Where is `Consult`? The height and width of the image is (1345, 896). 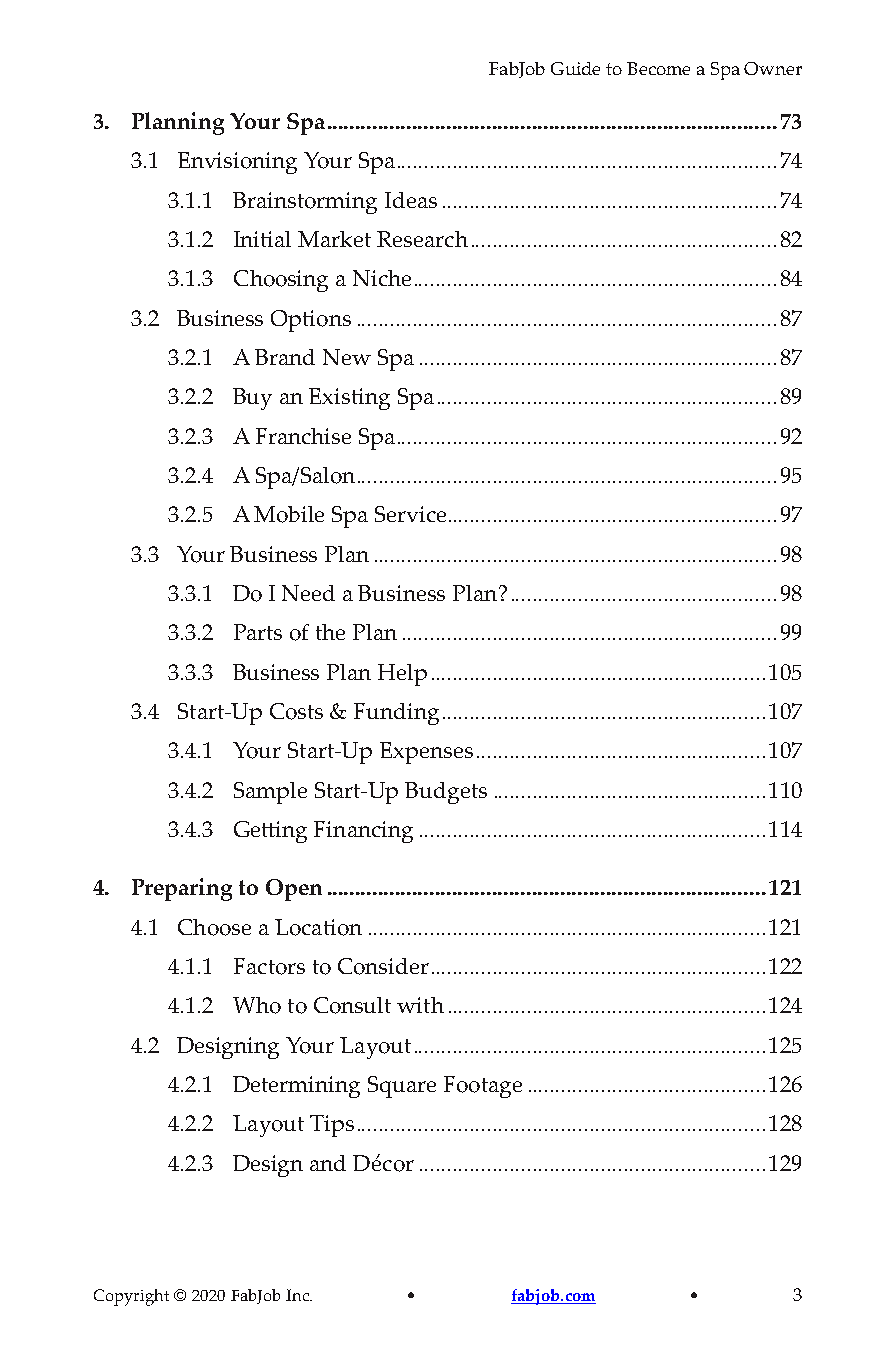
Consult is located at coordinates (352, 1005).
